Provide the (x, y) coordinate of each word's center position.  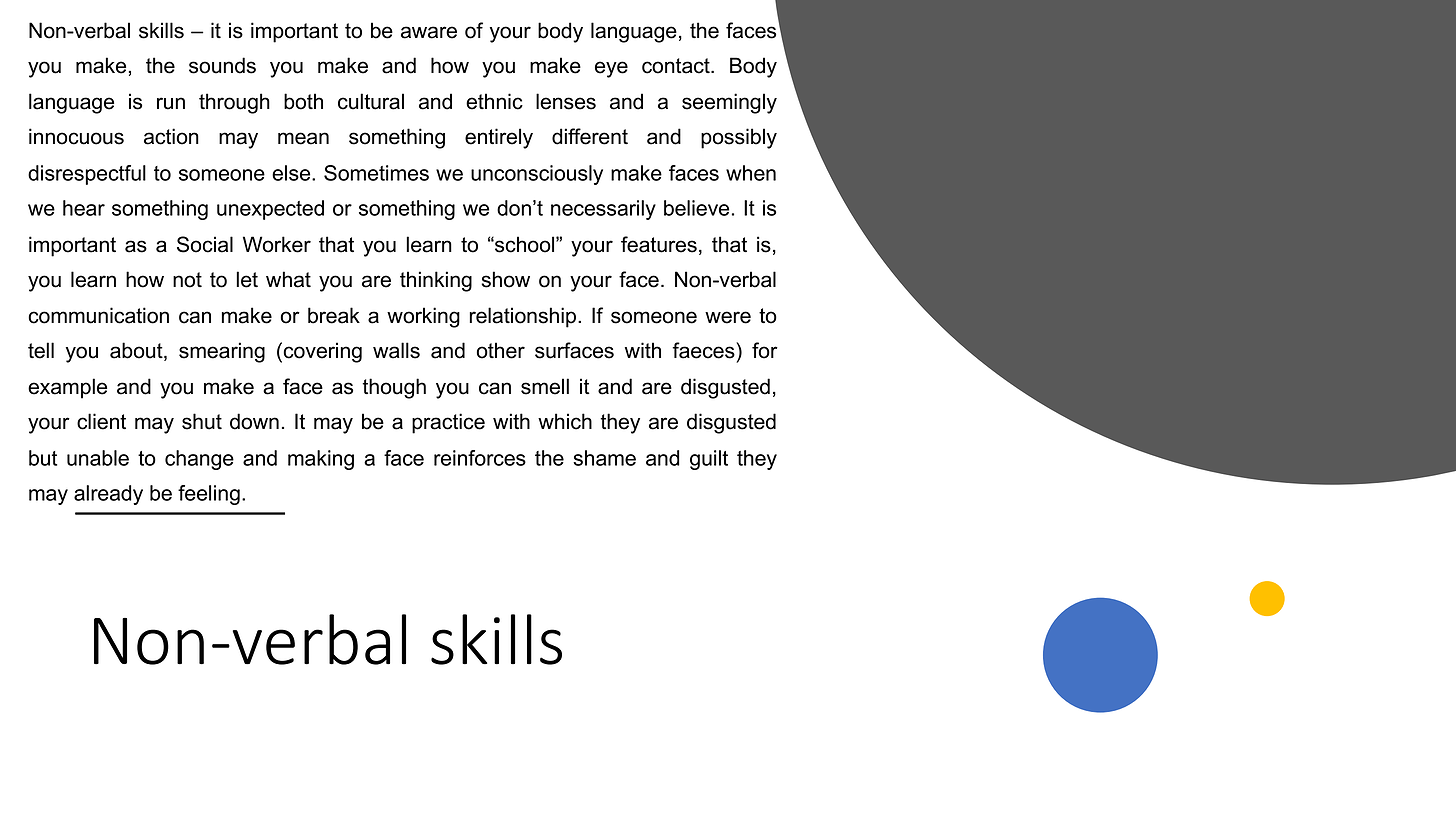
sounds (222, 65)
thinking (436, 281)
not (187, 280)
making (321, 460)
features (659, 244)
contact (677, 66)
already (108, 495)
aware (429, 32)
